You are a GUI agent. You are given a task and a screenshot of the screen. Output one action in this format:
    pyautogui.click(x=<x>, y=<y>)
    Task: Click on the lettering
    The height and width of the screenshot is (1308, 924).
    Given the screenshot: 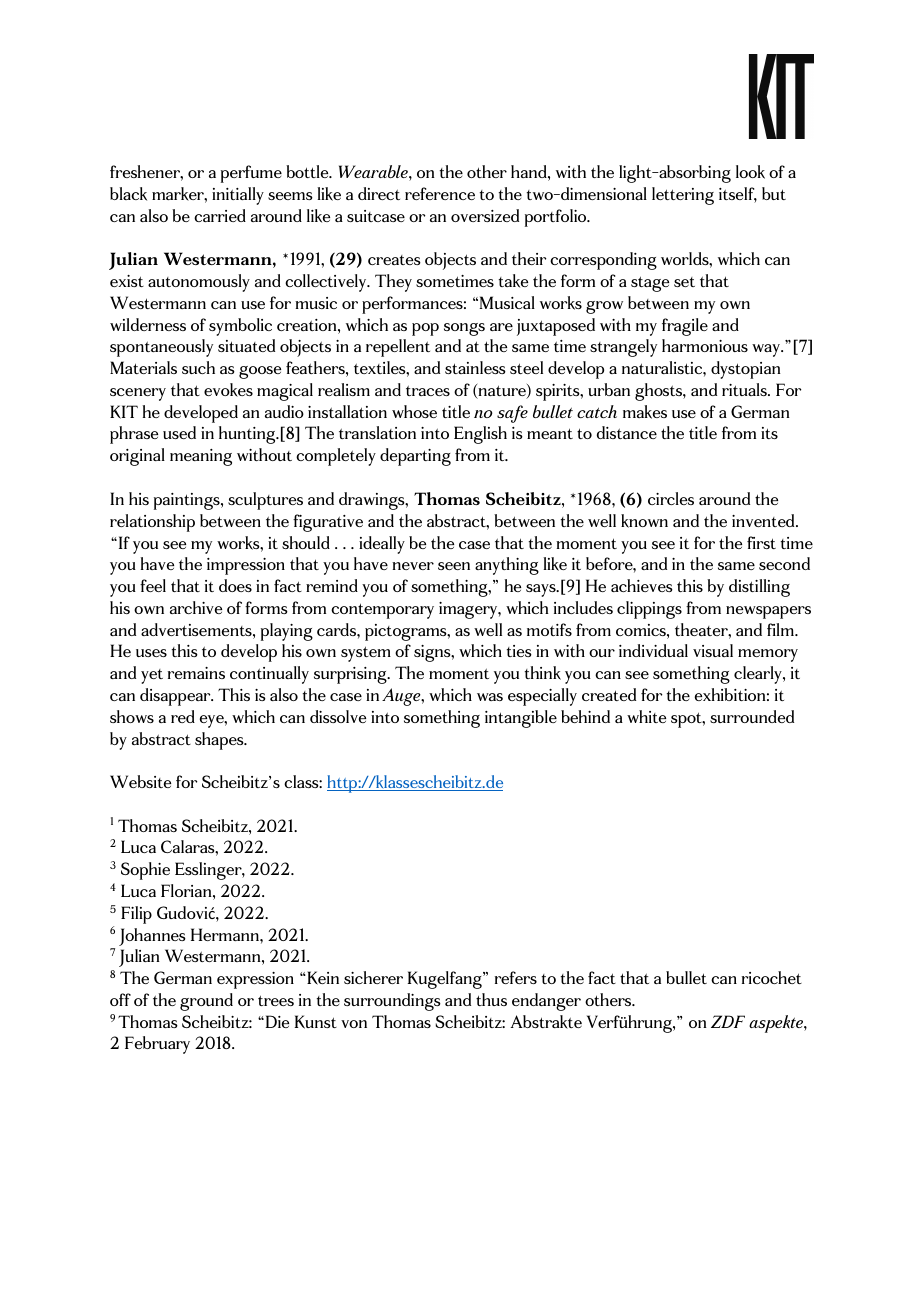 What is the action you would take?
    pyautogui.click(x=683, y=196)
